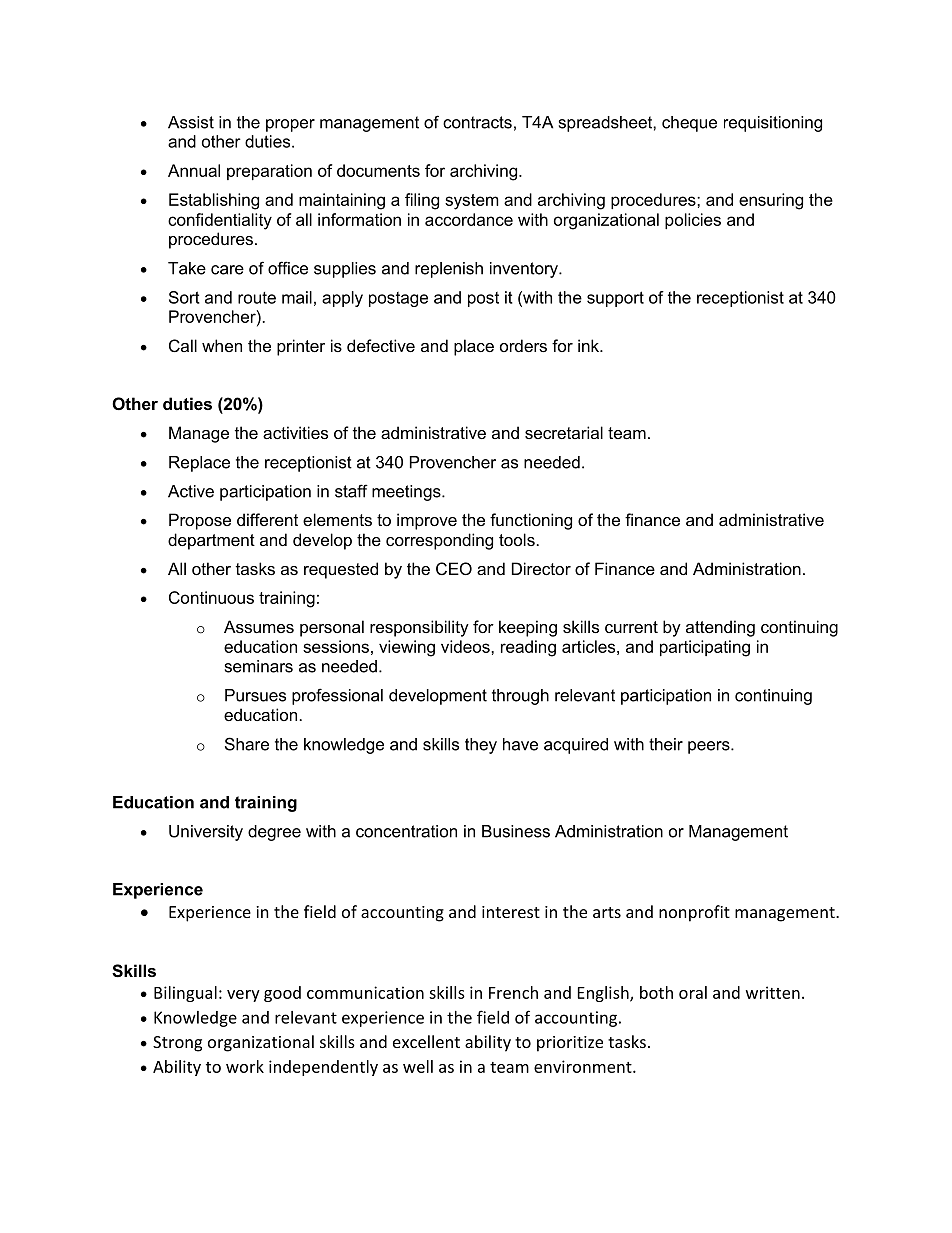 The height and width of the screenshot is (1233, 952). What do you see at coordinates (407, 493) in the screenshot?
I see `meetings` at bounding box center [407, 493].
